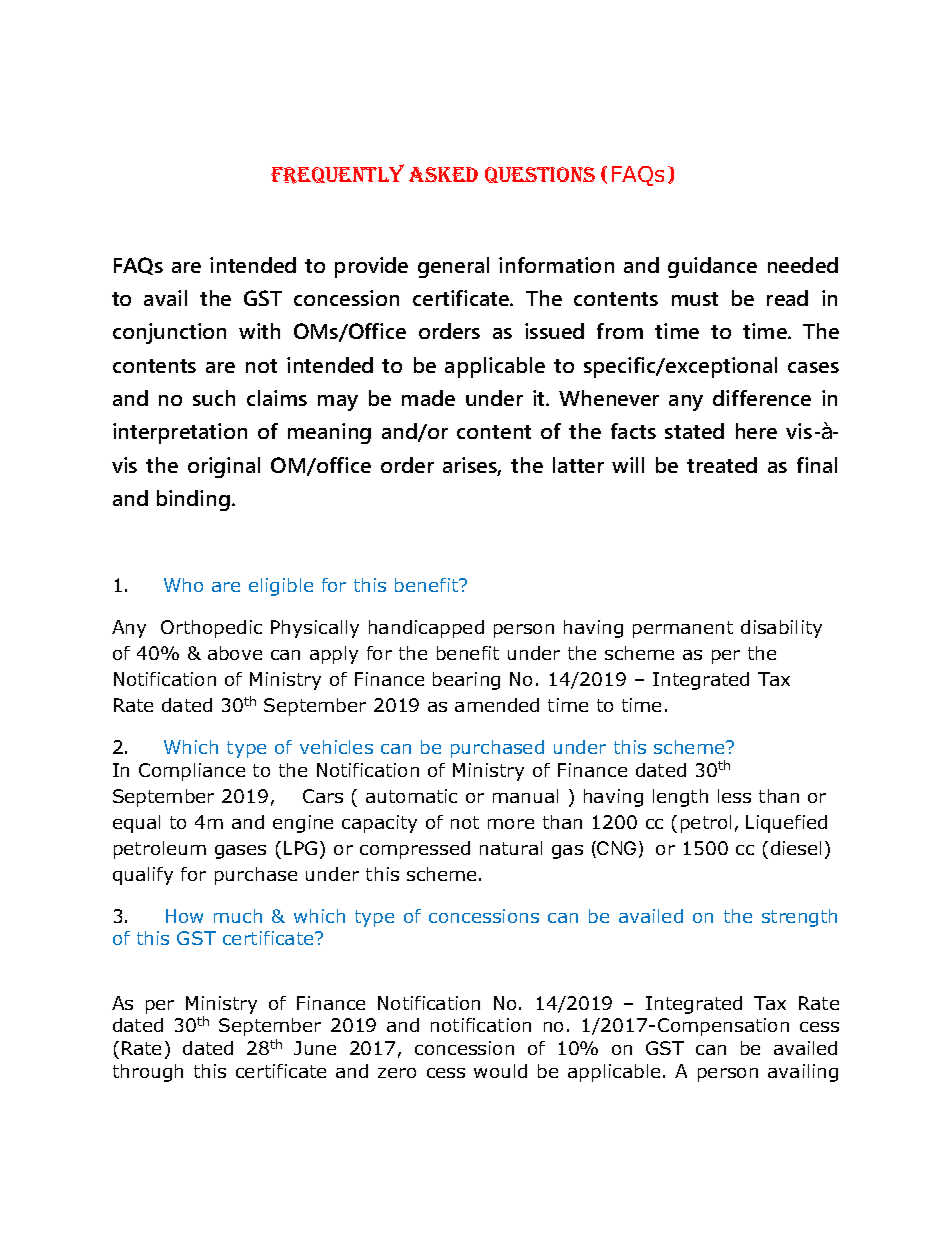 Image resolution: width=952 pixels, height=1233 pixels. I want to click on Asked, so click(443, 174).
